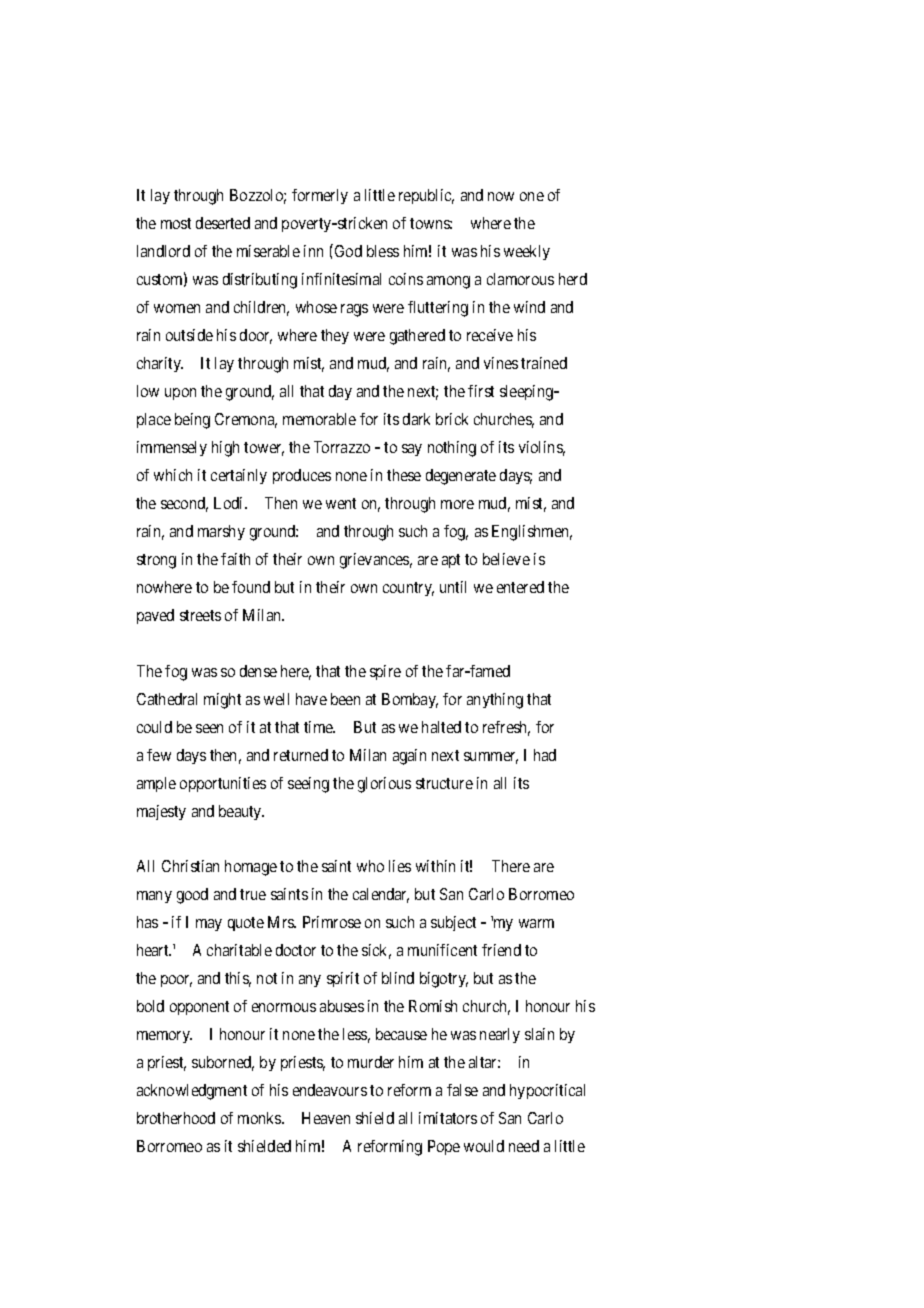  Describe the element at coordinates (326, 1118) in the screenshot. I see `Heaven` at that location.
